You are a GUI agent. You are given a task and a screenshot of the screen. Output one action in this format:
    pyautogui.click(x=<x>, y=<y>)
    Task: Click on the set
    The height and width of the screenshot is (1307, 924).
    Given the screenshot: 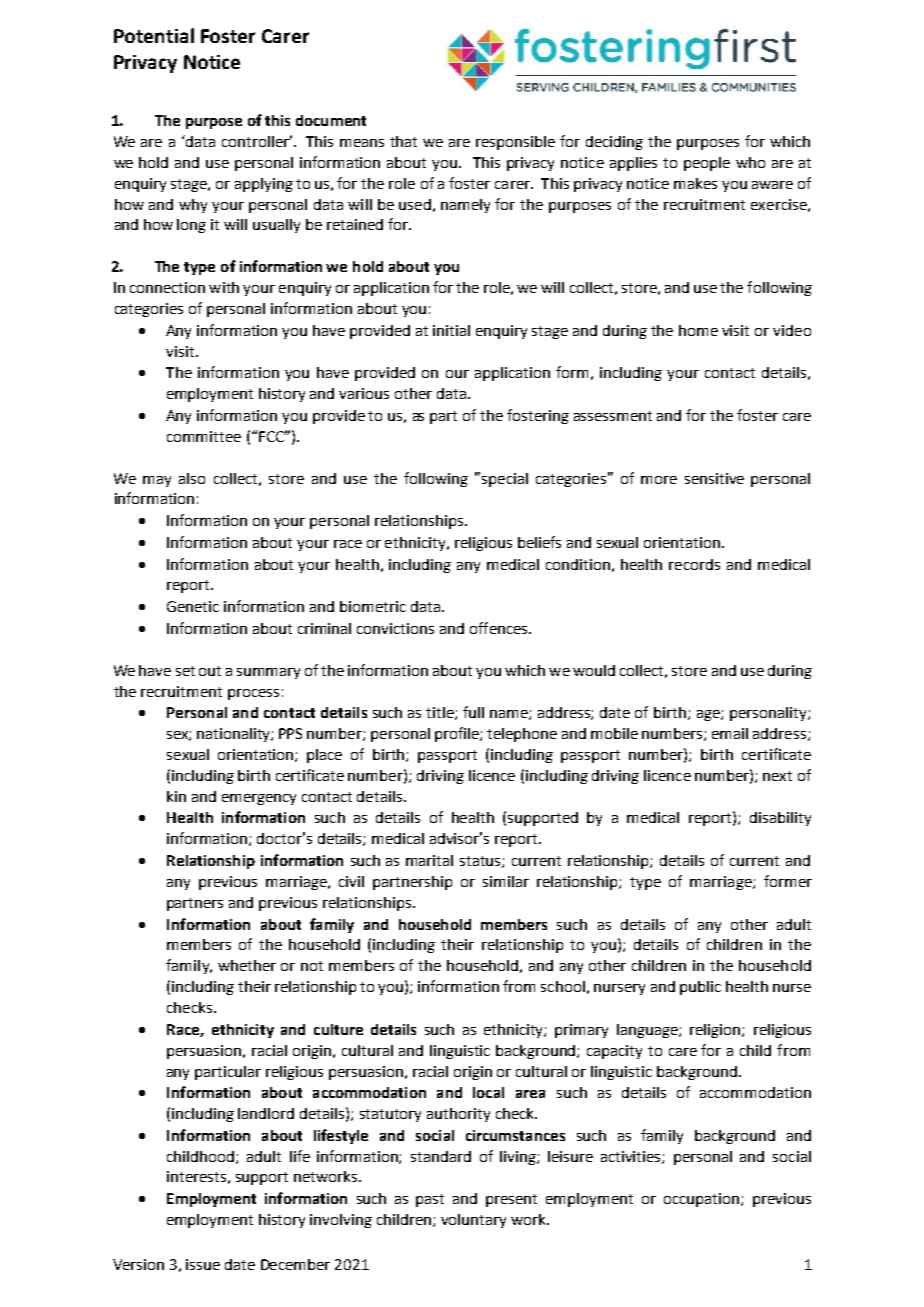 What is the action you would take?
    pyautogui.click(x=185, y=671)
